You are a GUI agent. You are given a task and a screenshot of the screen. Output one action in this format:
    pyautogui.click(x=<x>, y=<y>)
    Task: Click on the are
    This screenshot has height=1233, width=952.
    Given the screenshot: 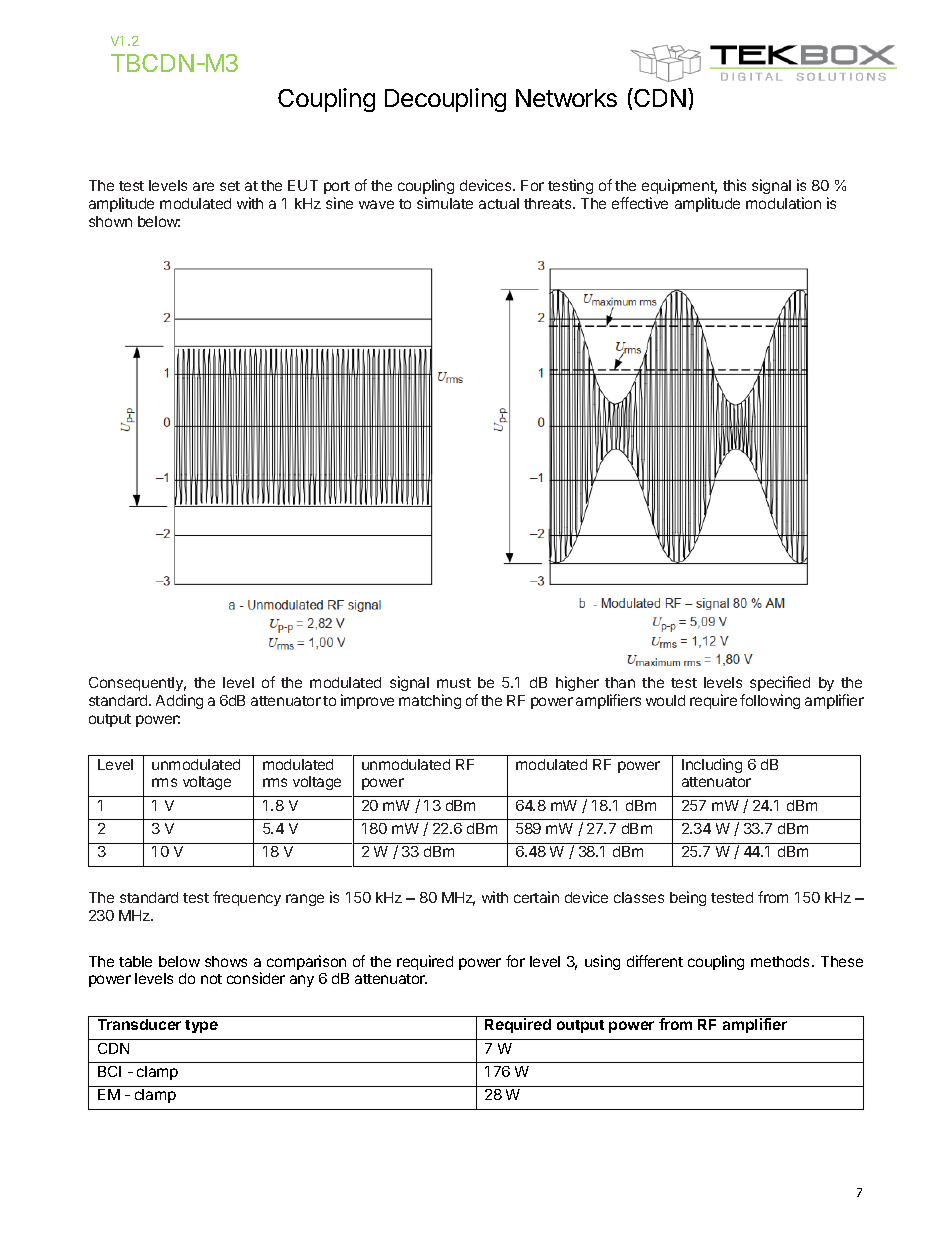 What is the action you would take?
    pyautogui.click(x=203, y=186)
